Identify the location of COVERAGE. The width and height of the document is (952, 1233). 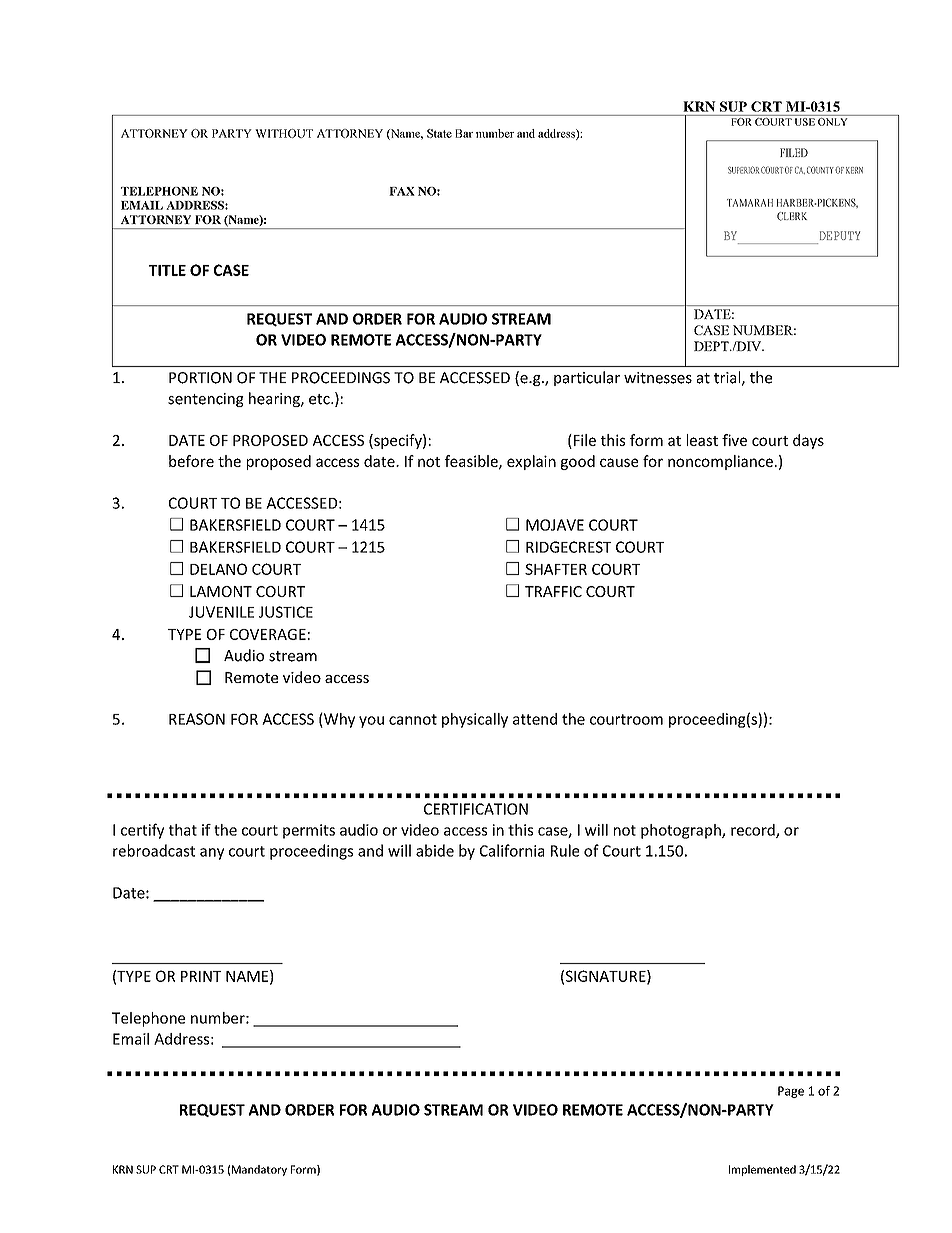
(268, 634).
